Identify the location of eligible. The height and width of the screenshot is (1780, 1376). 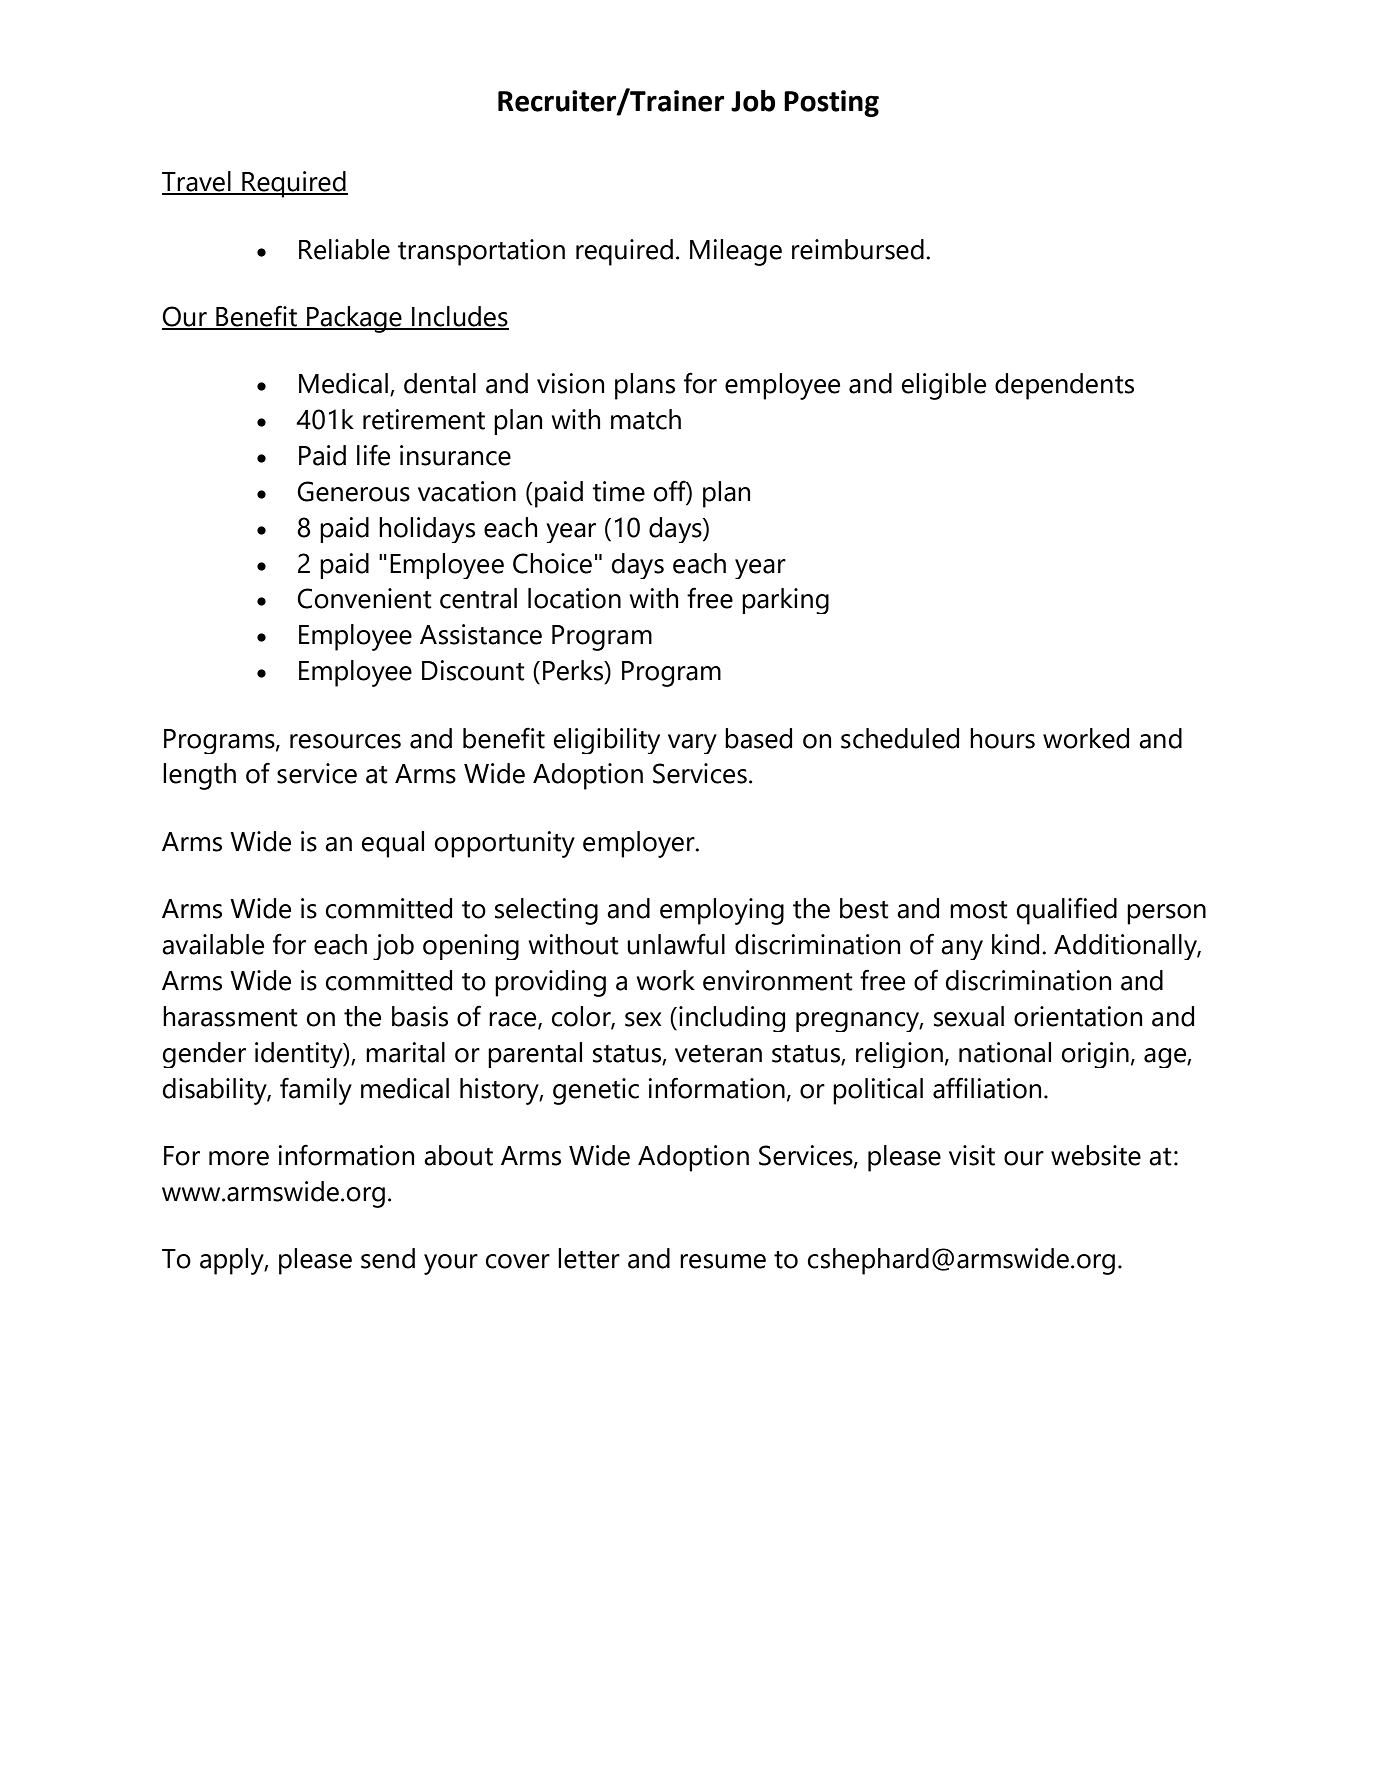
(944, 386).
